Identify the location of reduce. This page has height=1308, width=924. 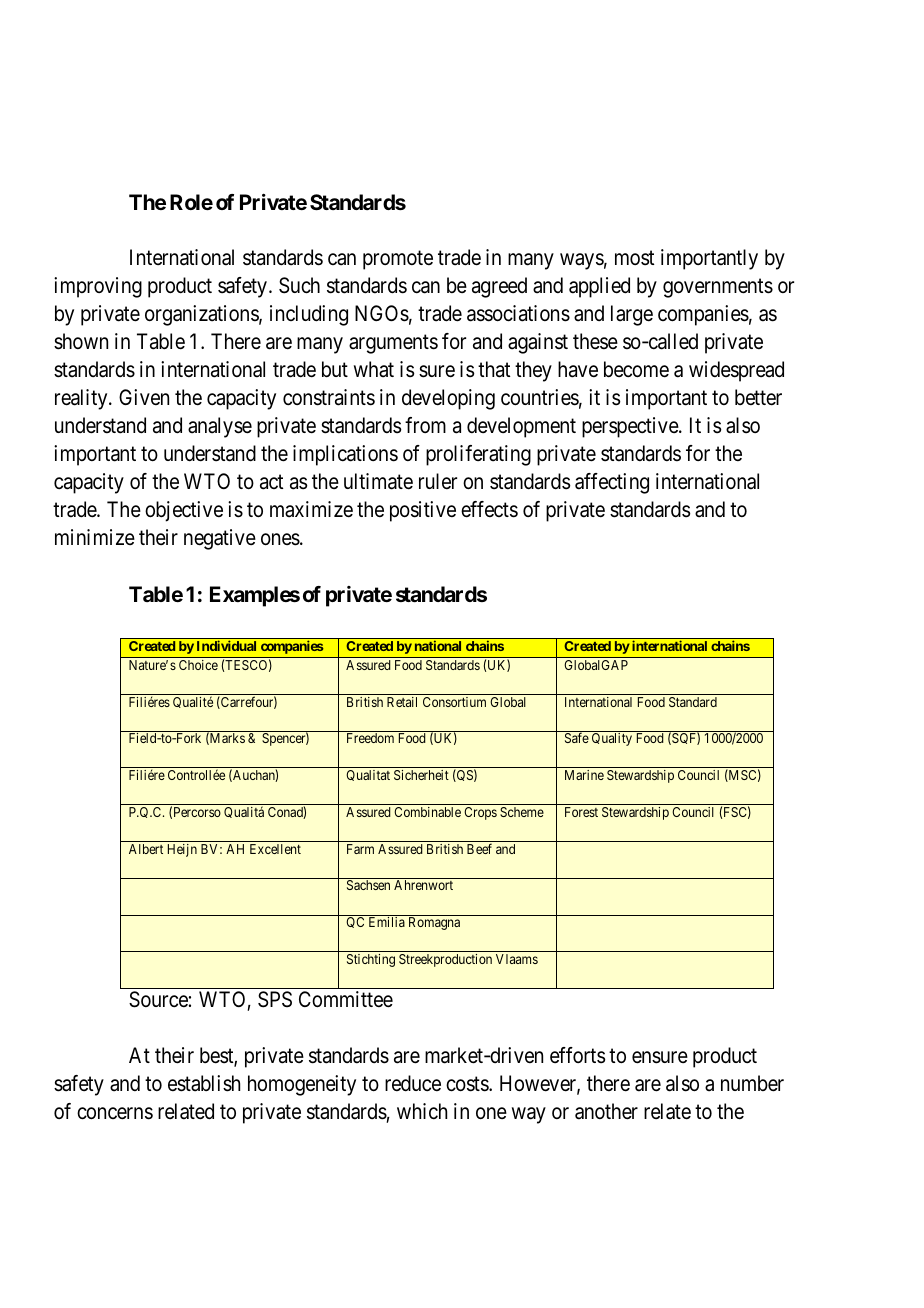
(413, 1083).
